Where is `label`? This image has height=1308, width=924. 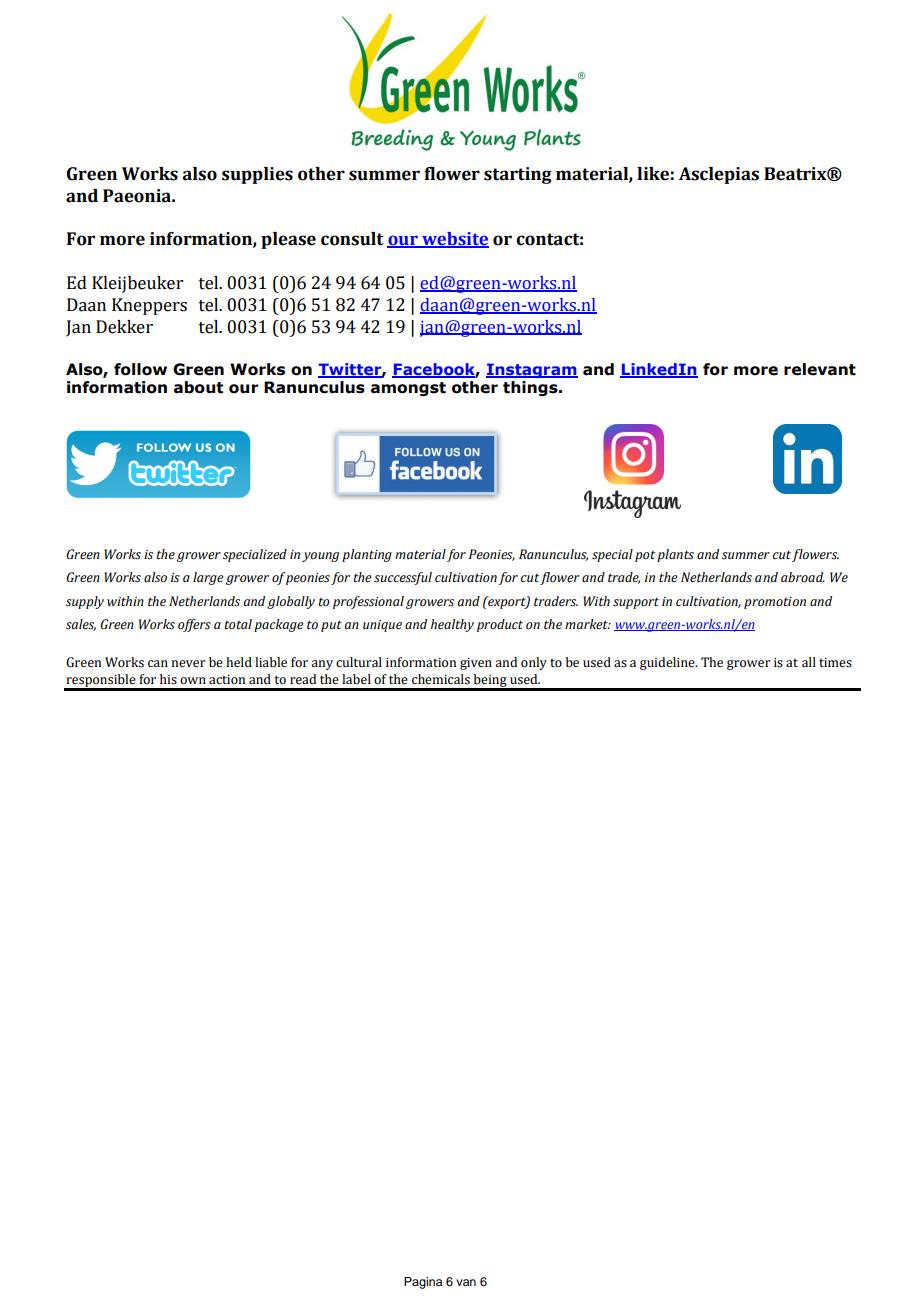
label is located at coordinates (356, 679).
